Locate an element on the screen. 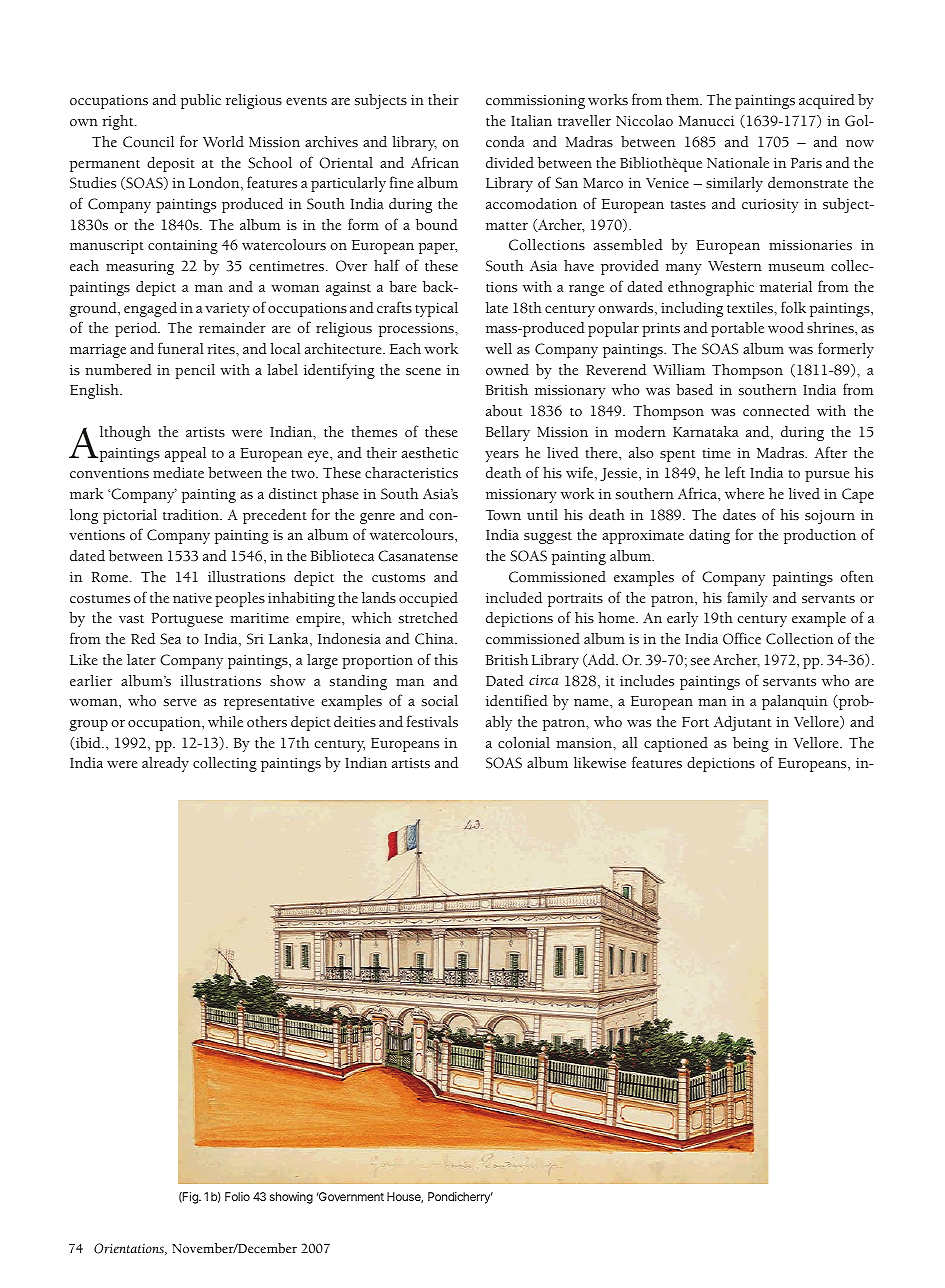 Image resolution: width=945 pixels, height=1288 pixels. this is located at coordinates (446, 660).
